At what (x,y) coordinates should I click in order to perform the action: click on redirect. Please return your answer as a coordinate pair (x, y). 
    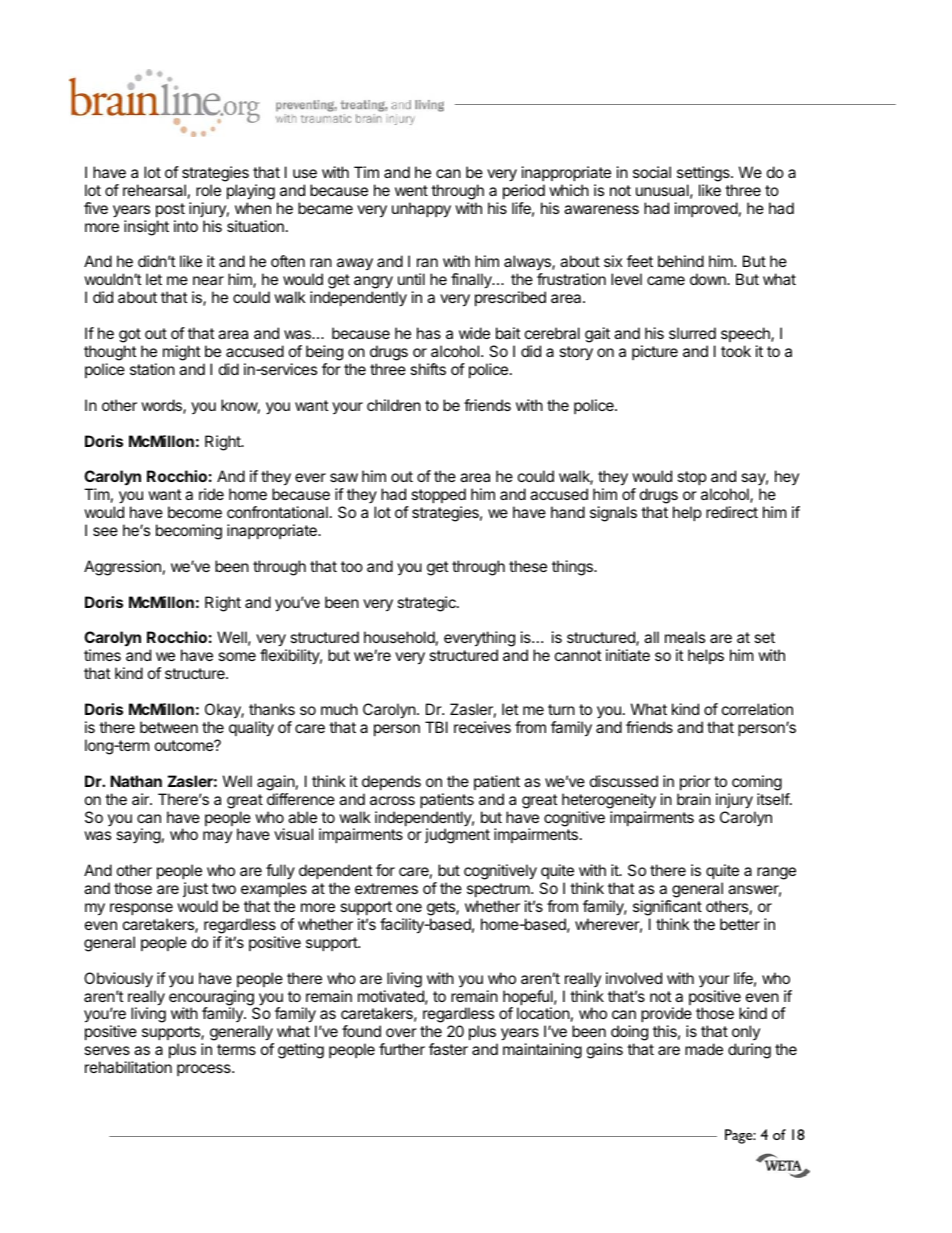
    Looking at the image, I should click on (732, 512).
